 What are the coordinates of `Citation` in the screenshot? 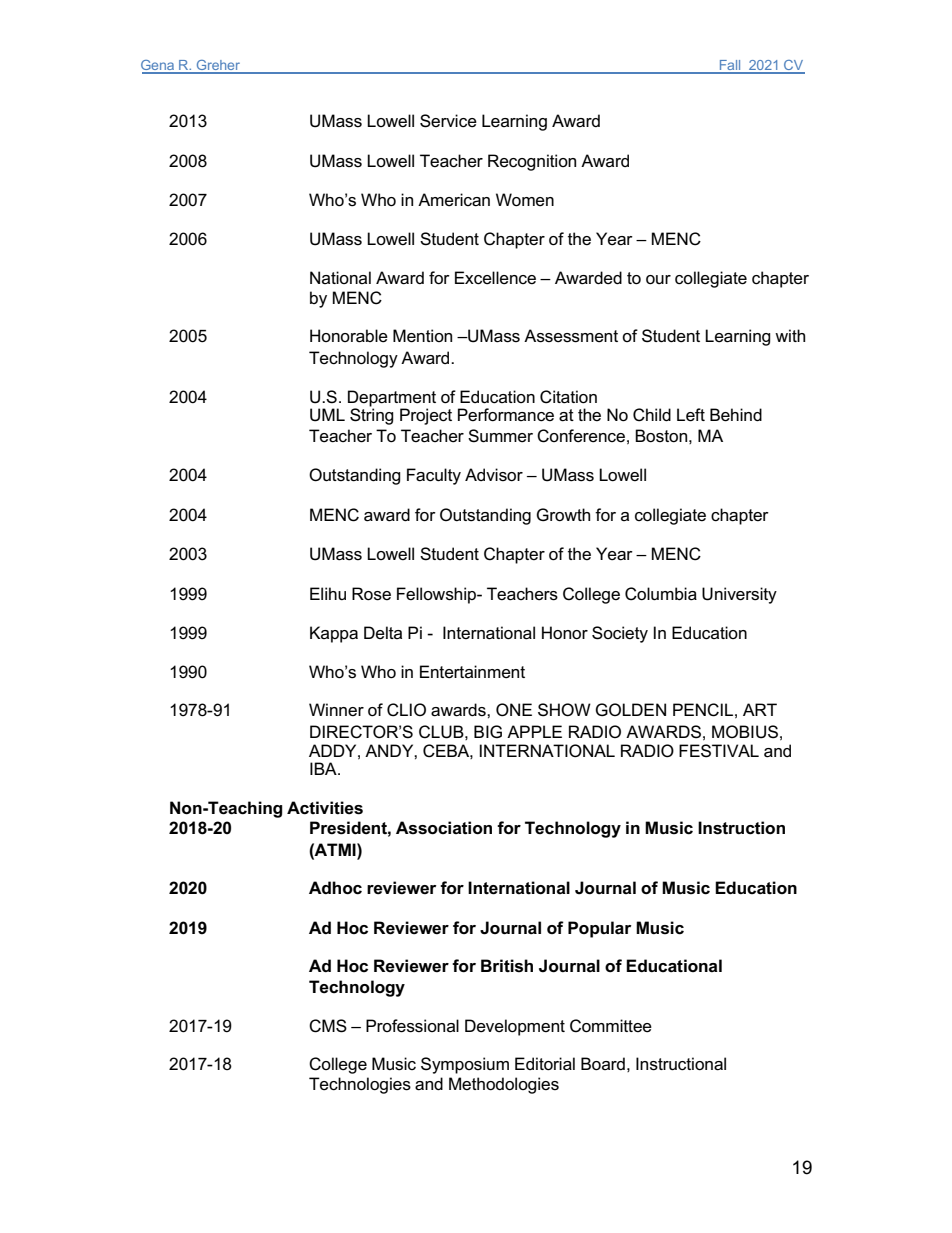 It's located at (568, 397).
